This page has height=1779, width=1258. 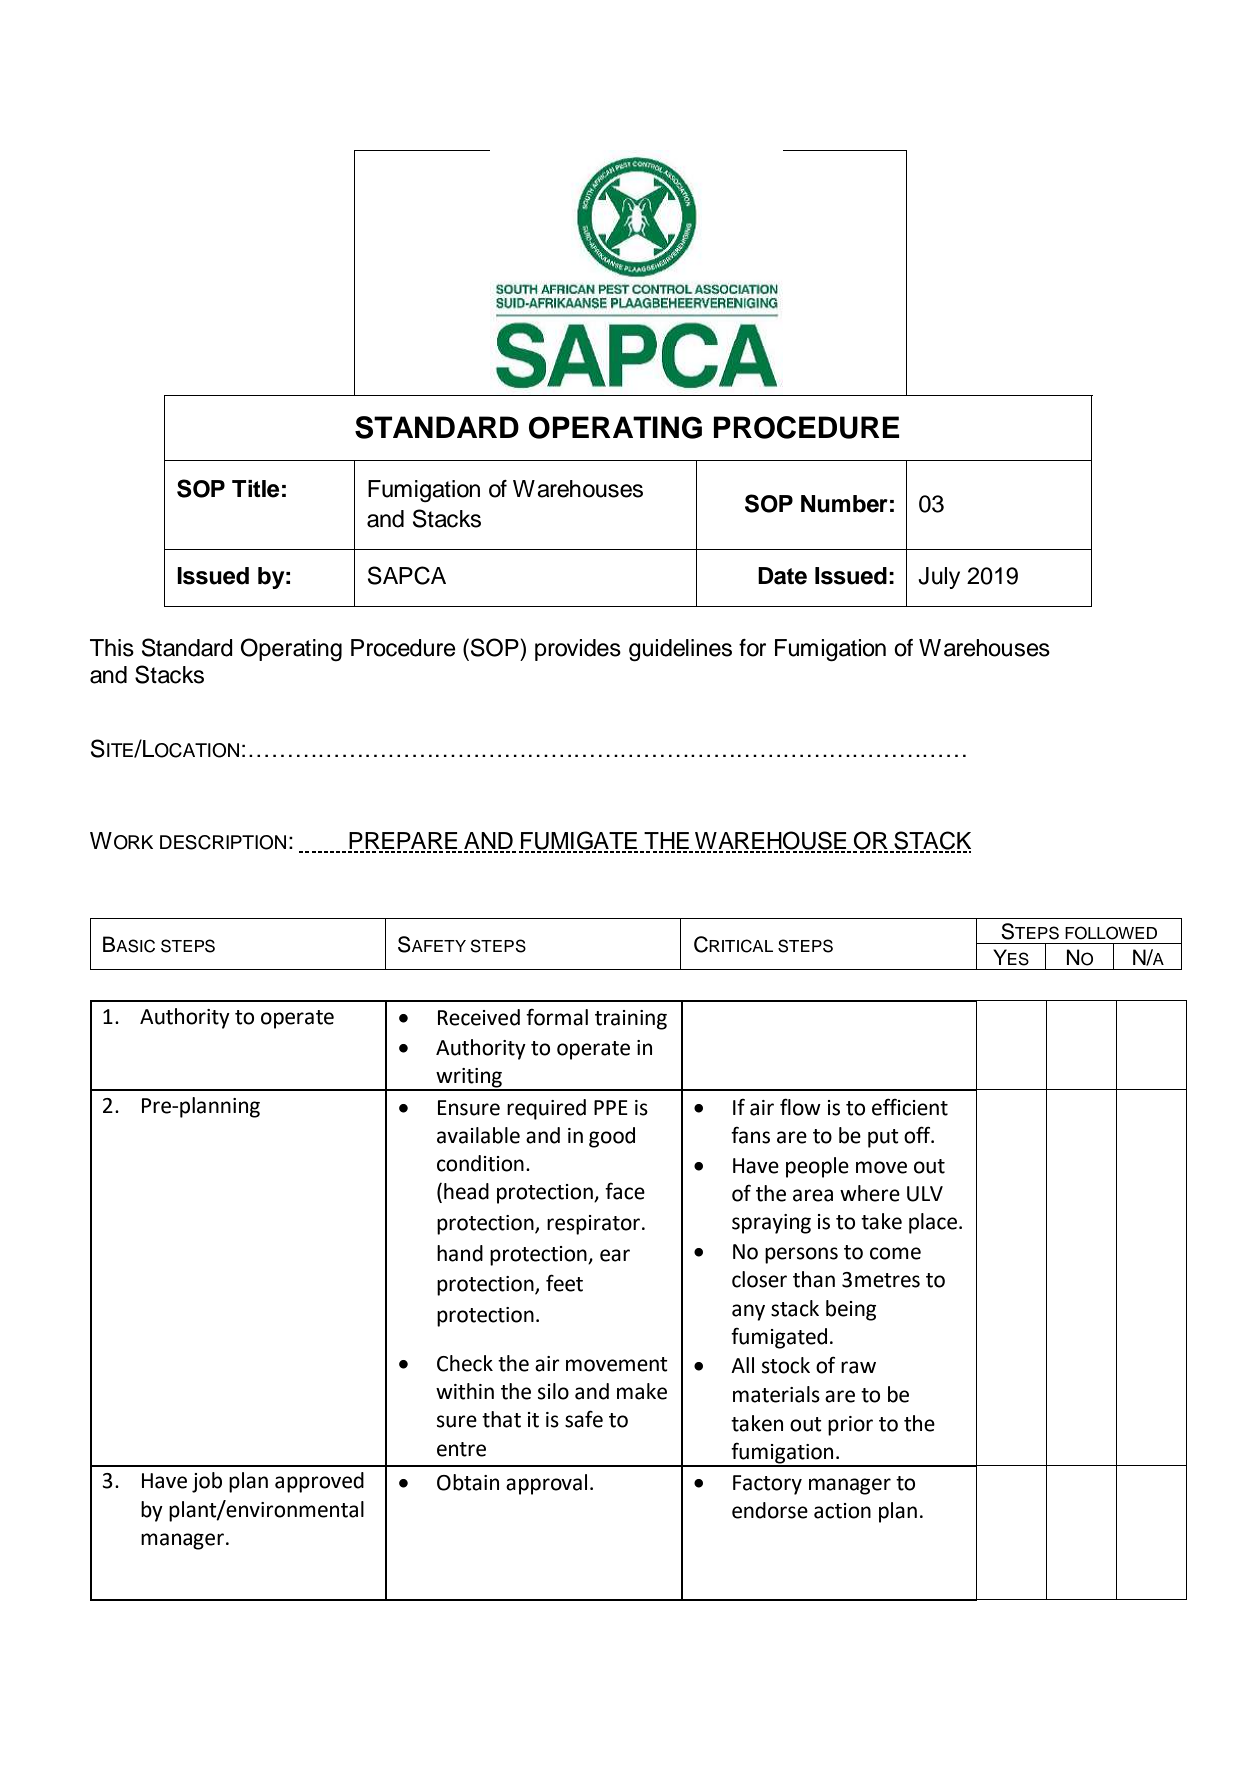 What do you see at coordinates (782, 576) in the page?
I see `Date` at bounding box center [782, 576].
